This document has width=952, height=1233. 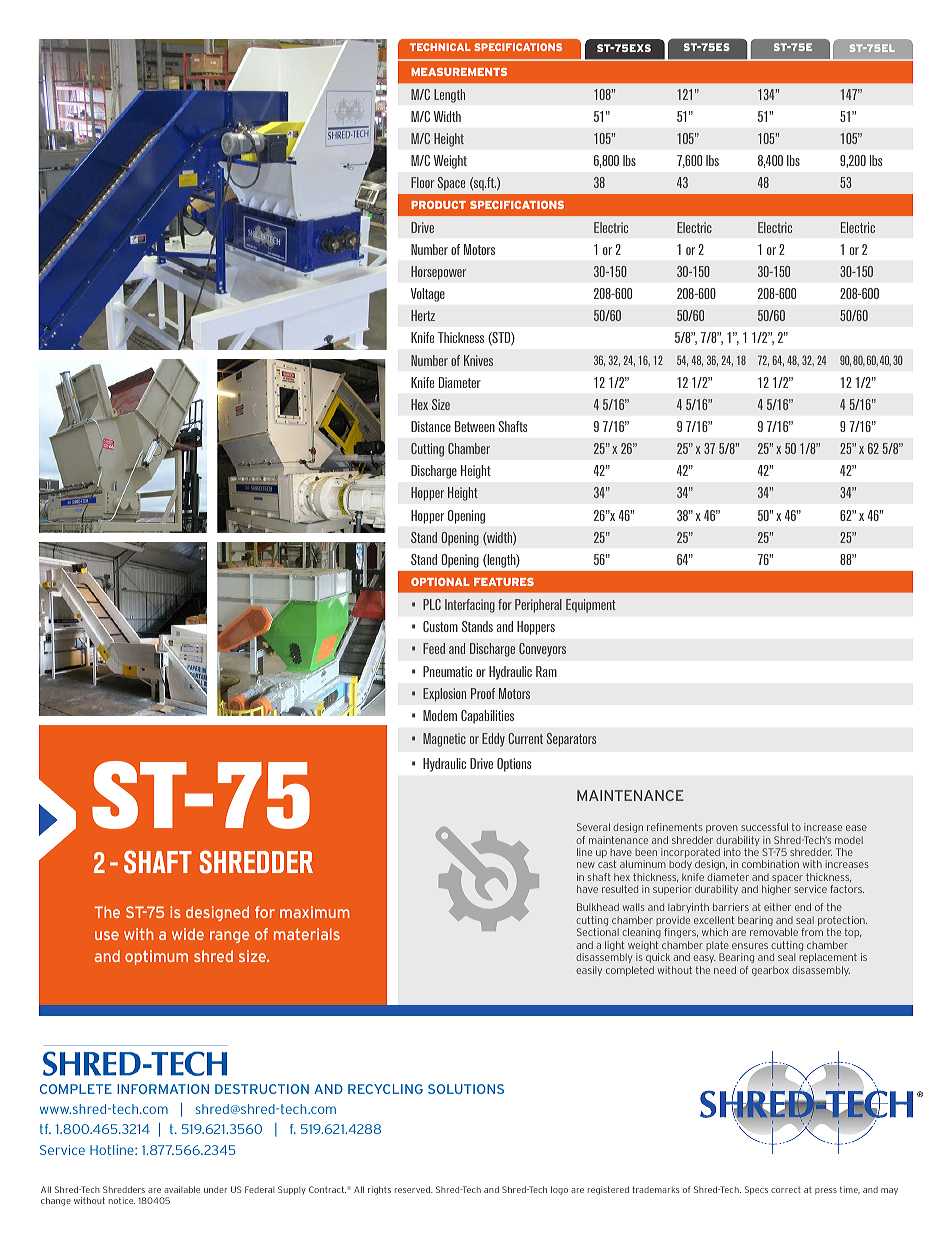 I want to click on available, so click(x=182, y=1189).
